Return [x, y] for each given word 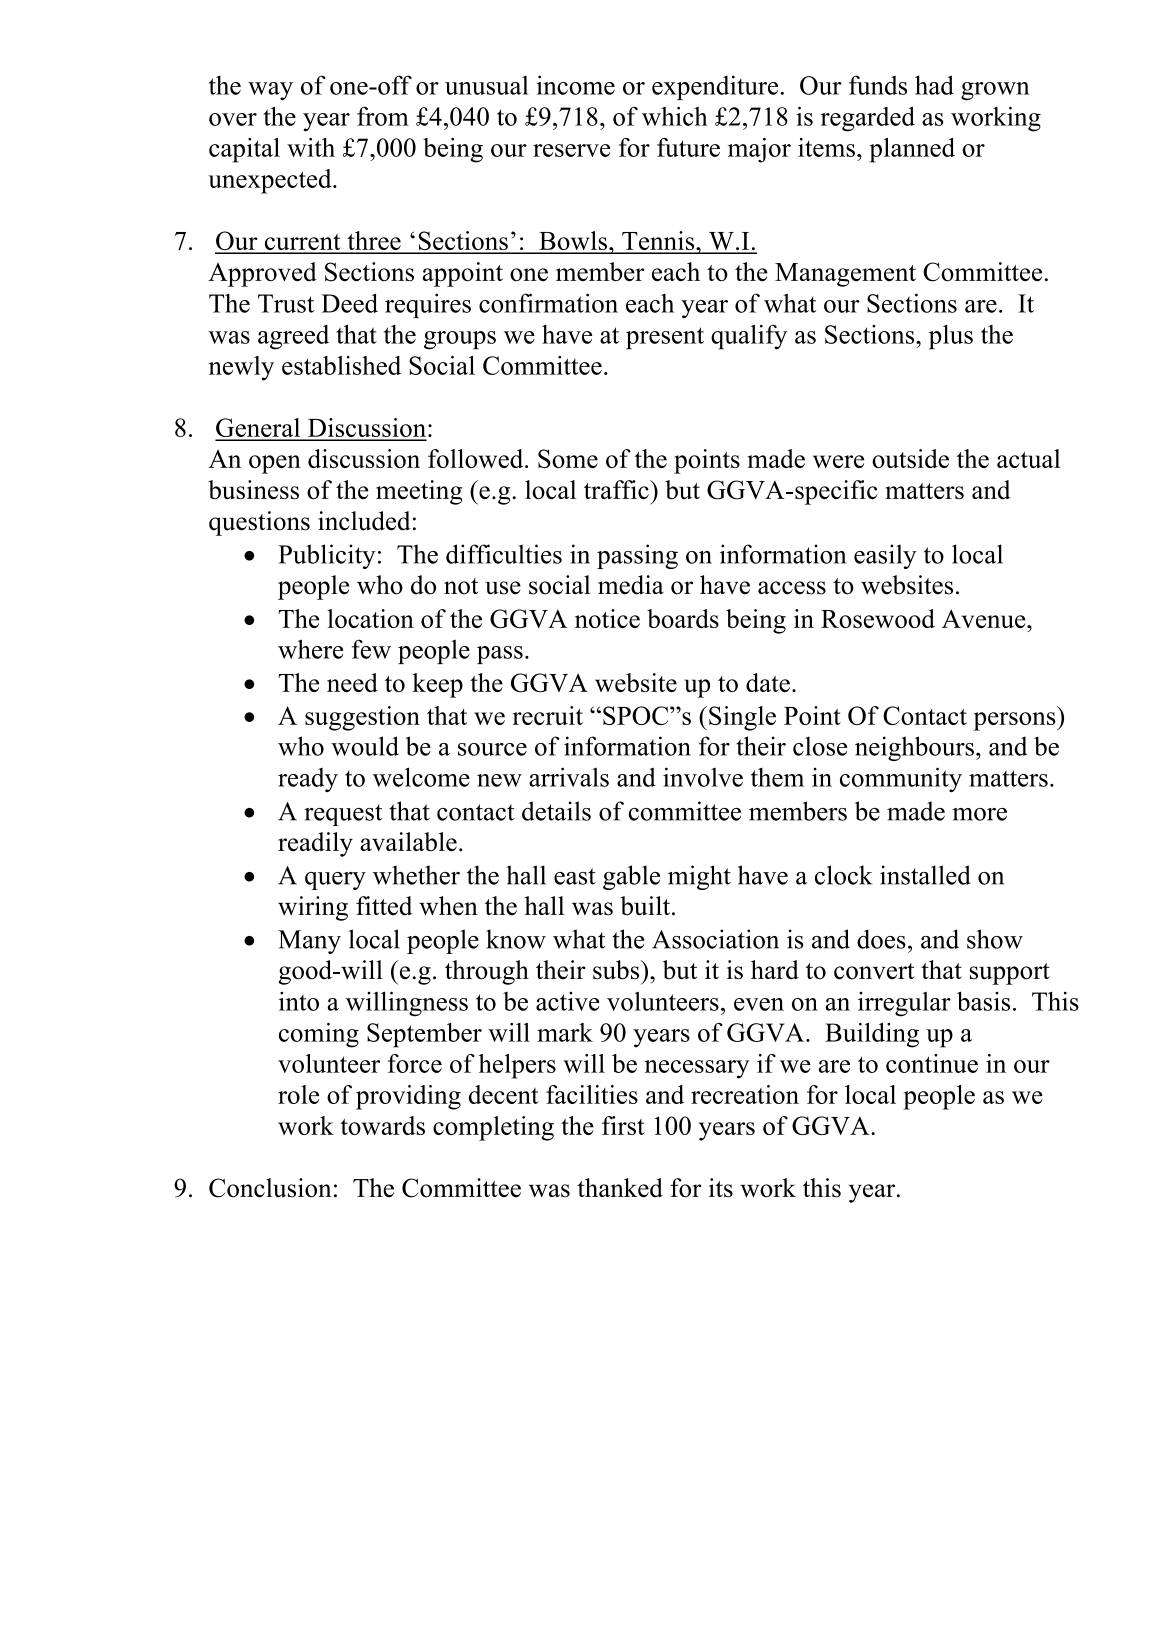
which [675, 116]
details [556, 811]
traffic [617, 489]
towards [382, 1125]
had [934, 85]
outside [910, 458]
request [343, 815]
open [275, 464]
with [311, 147]
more [979, 814]
